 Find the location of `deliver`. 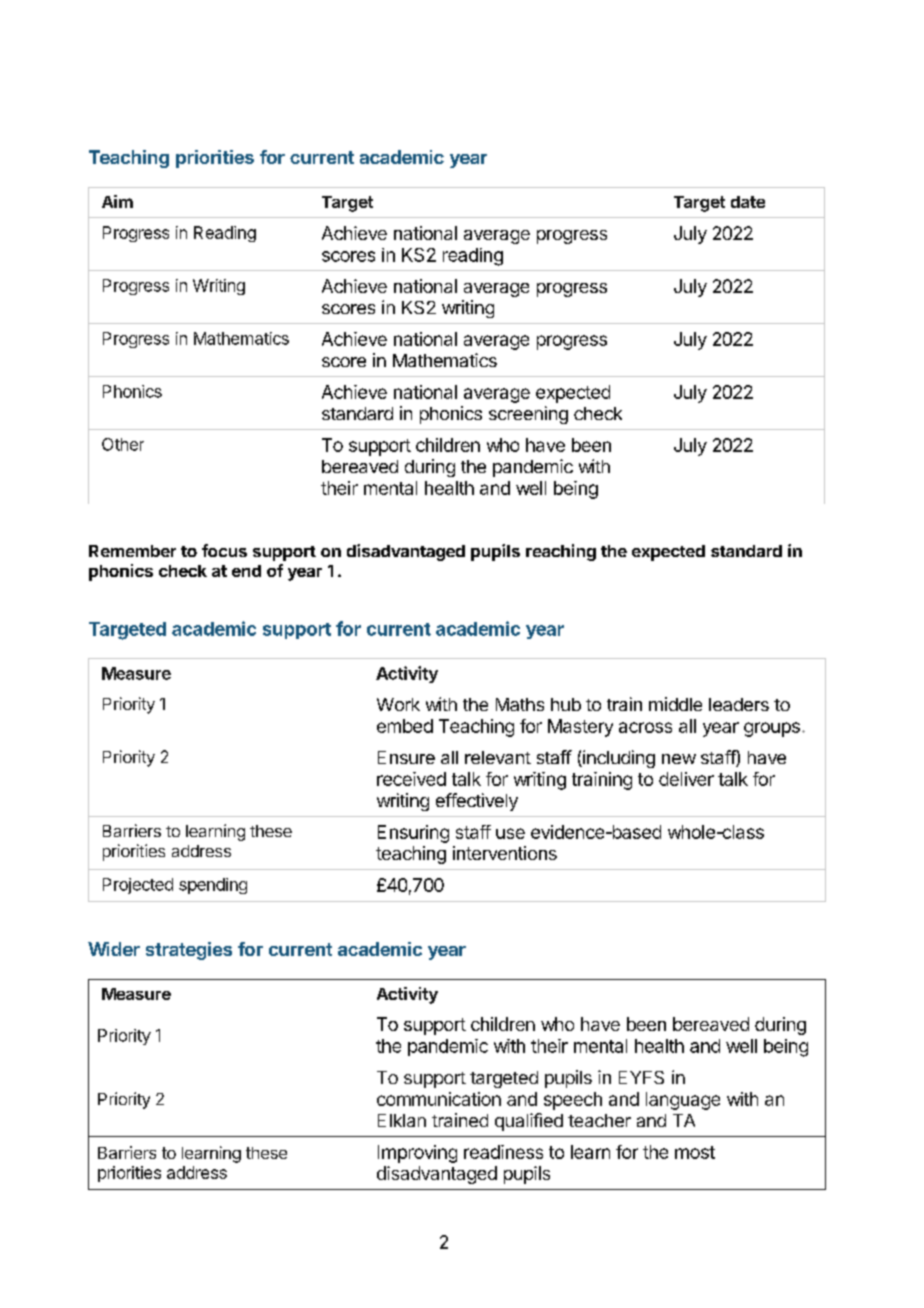

deliver is located at coordinates (686, 779).
